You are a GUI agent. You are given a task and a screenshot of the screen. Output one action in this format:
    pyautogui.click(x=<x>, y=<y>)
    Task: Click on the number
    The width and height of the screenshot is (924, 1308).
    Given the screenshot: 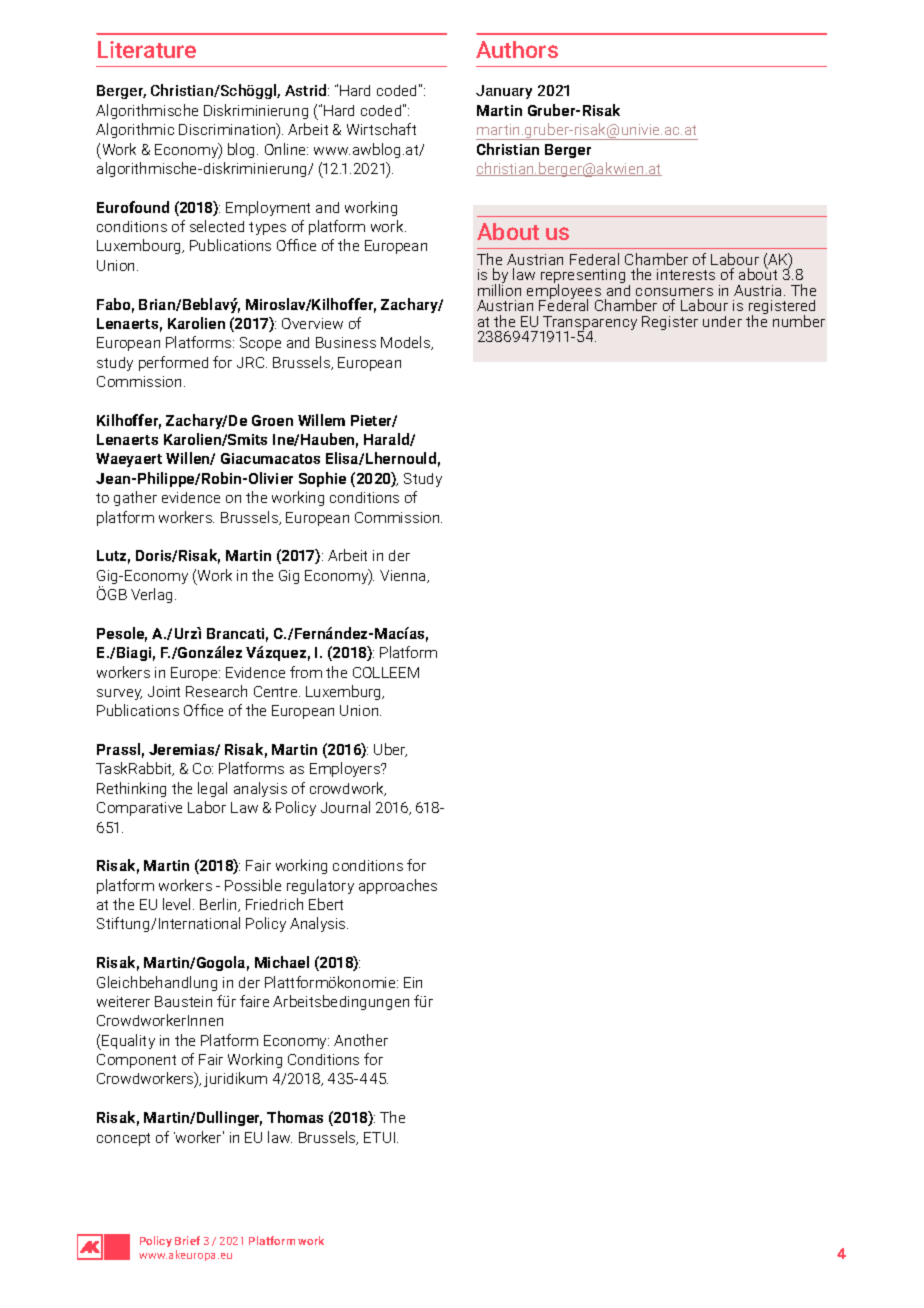 What is the action you would take?
    pyautogui.click(x=799, y=321)
